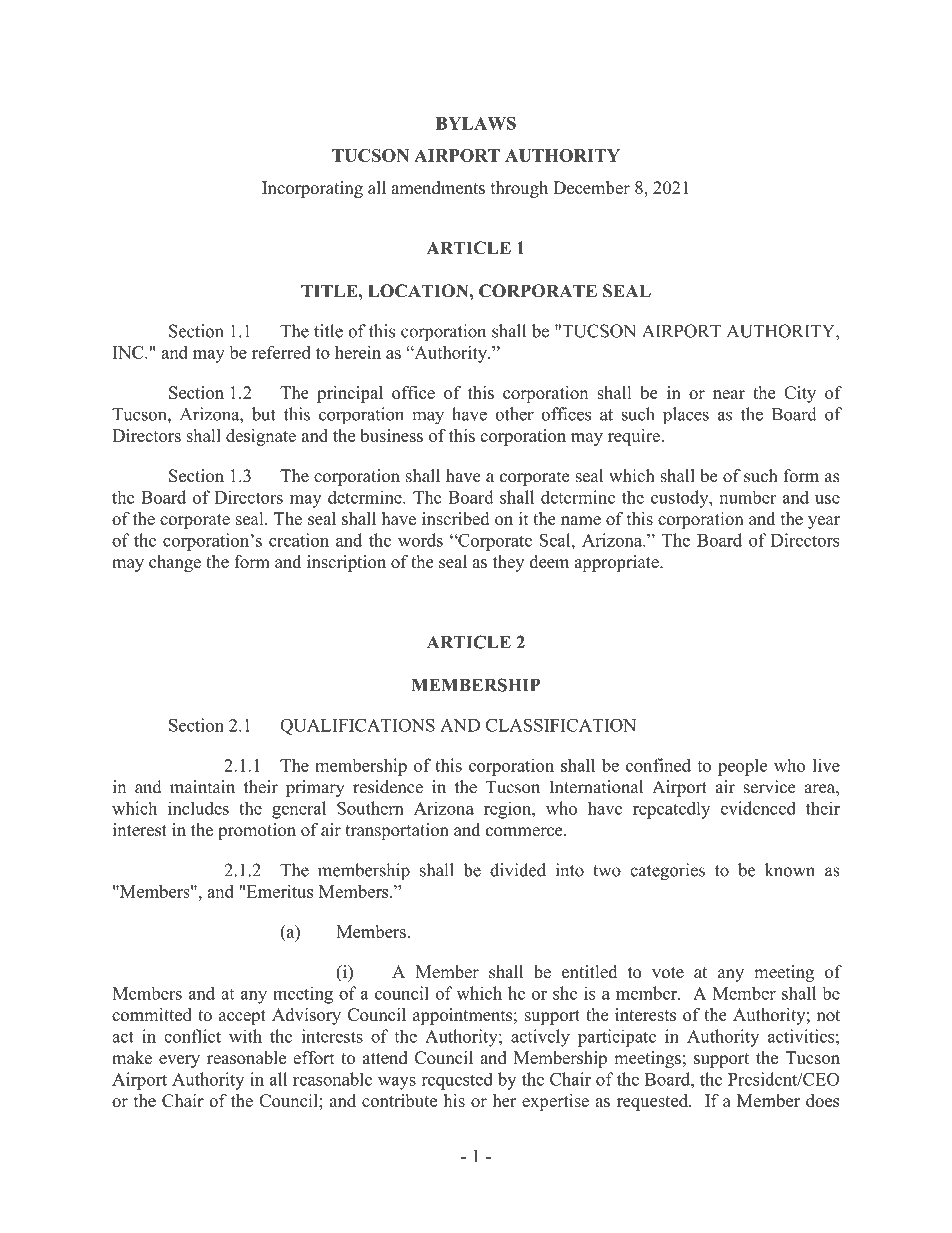 The width and height of the screenshot is (952, 1233). Describe the element at coordinates (540, 1038) in the screenshot. I see `actively` at that location.
